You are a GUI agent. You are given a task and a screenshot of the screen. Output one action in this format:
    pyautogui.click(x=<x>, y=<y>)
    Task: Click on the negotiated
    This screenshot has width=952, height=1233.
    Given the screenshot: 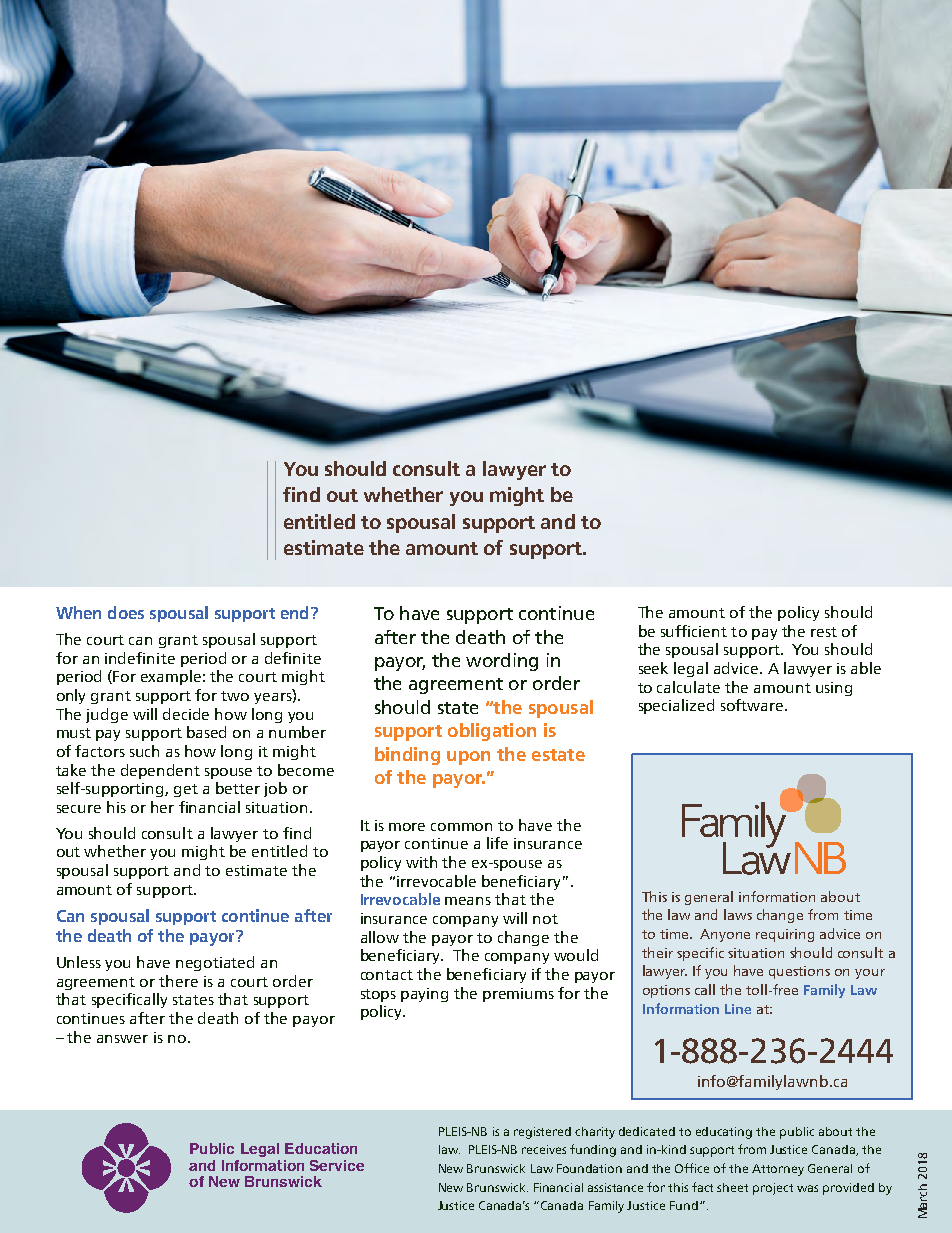 What is the action you would take?
    pyautogui.click(x=215, y=963)
